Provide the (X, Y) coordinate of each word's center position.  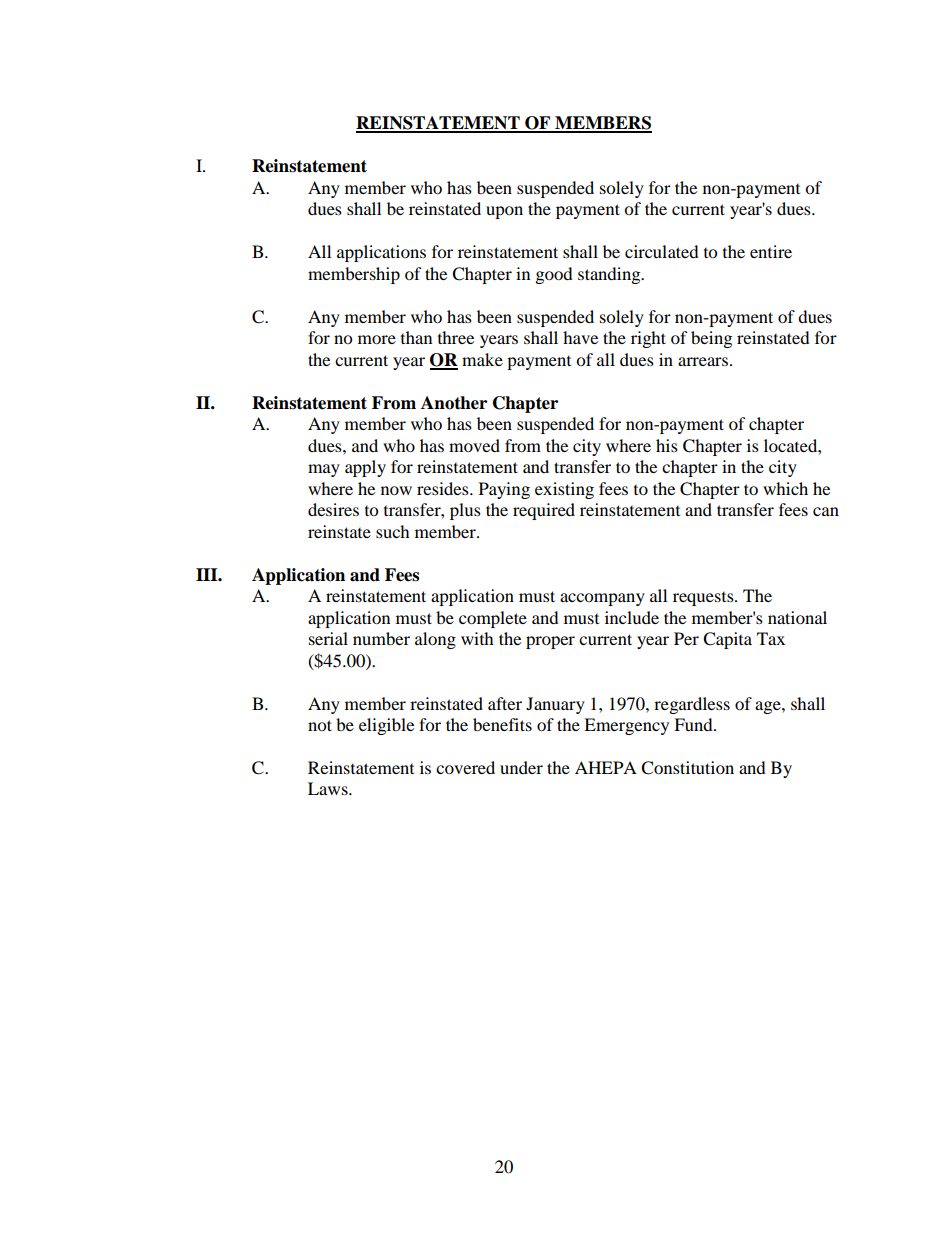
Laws (329, 788)
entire (771, 251)
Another (454, 403)
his (667, 445)
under (521, 767)
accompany (602, 599)
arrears (703, 361)
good (554, 275)
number (381, 638)
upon (504, 212)
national (797, 617)
